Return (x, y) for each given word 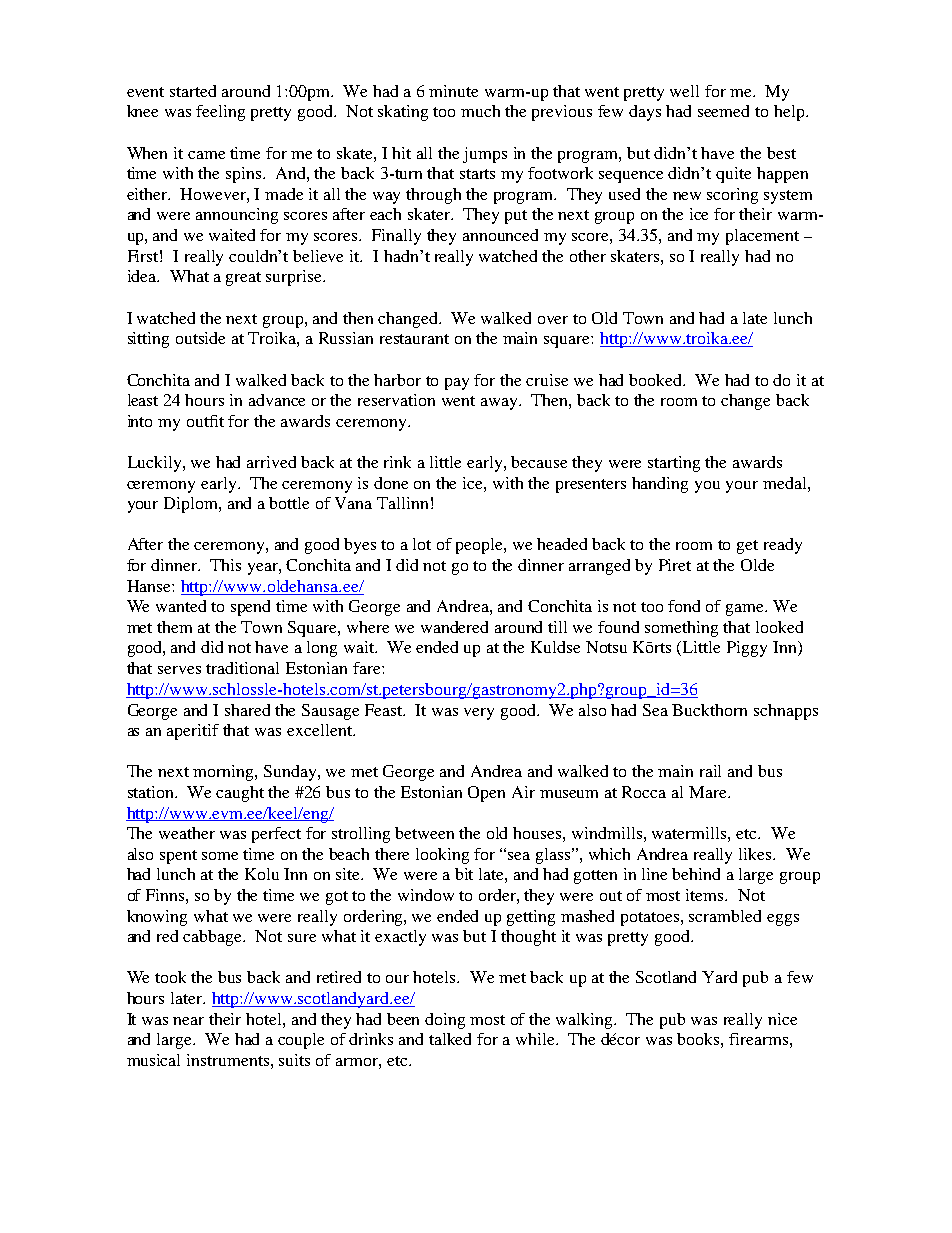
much (480, 111)
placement (762, 237)
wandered (454, 627)
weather (187, 833)
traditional (242, 668)
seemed (723, 111)
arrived (271, 462)
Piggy (747, 649)
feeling (220, 113)
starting (674, 464)
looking (442, 856)
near (188, 1021)
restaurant (414, 339)
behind (696, 874)
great (243, 279)
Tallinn (402, 503)
